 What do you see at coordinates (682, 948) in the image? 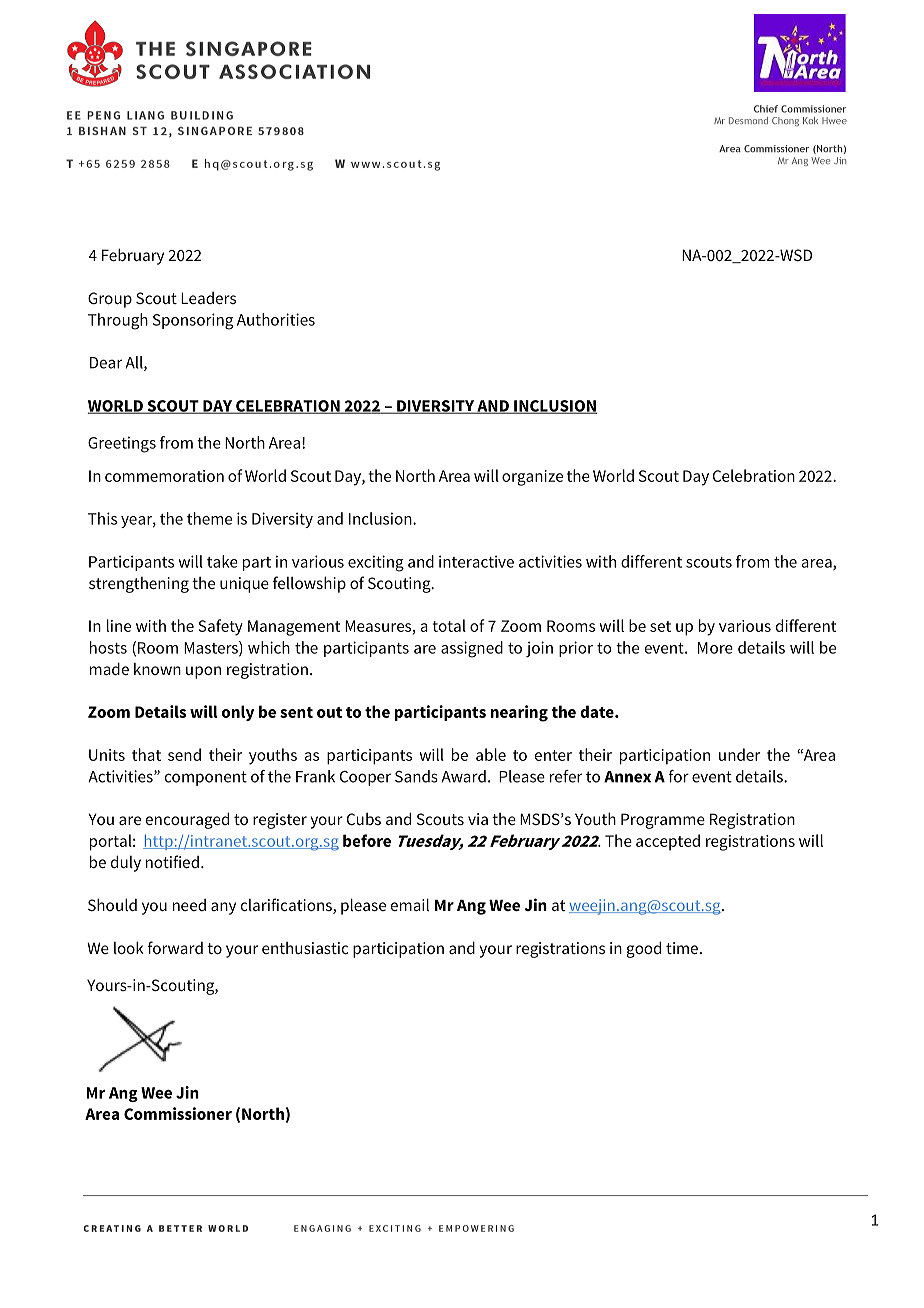
I see `time` at bounding box center [682, 948].
